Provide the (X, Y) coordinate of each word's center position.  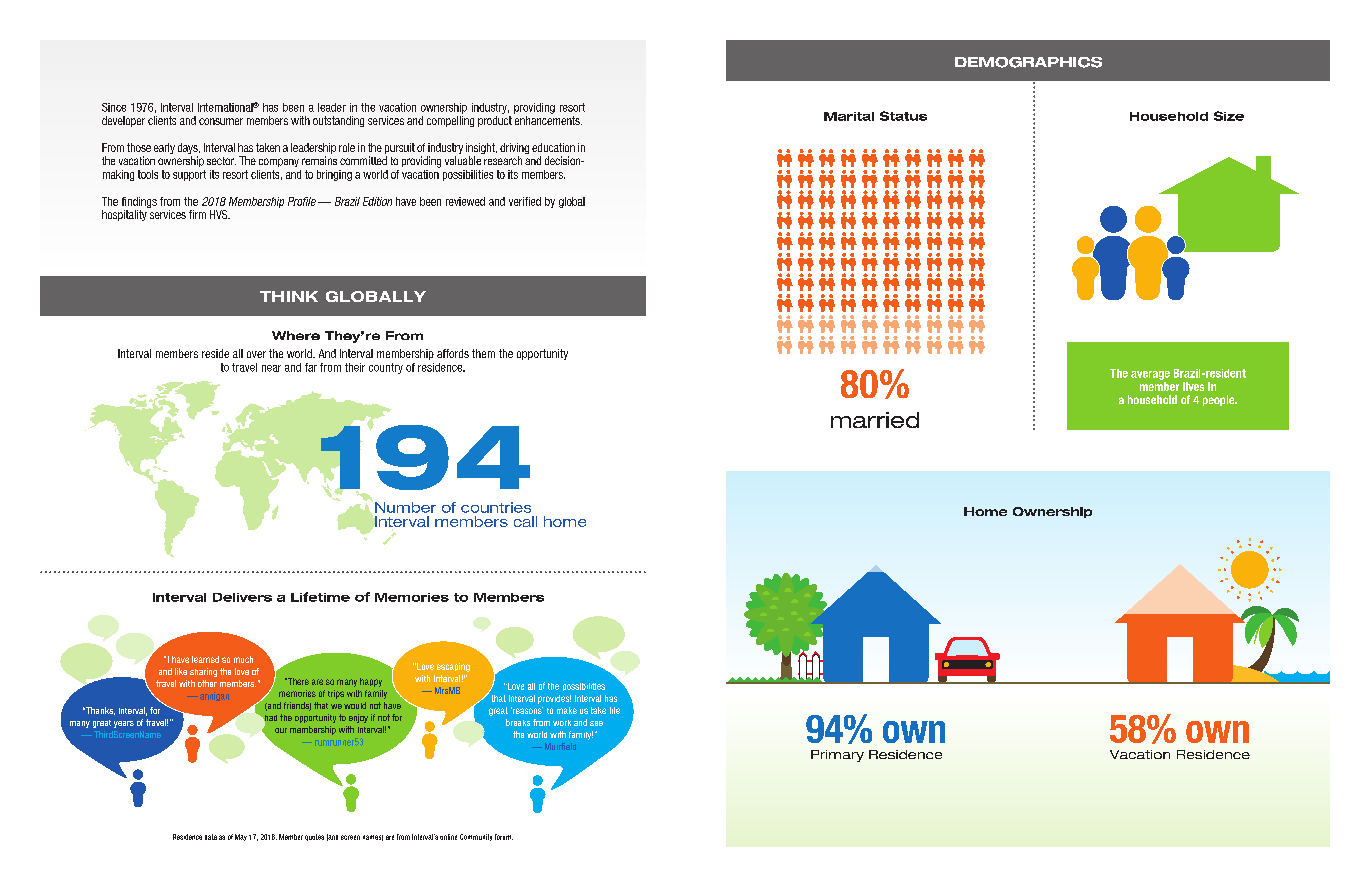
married (875, 420)
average (1150, 375)
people (1220, 400)
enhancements (548, 120)
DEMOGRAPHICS (1028, 62)
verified (525, 201)
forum (504, 837)
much (243, 659)
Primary (837, 756)
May (241, 837)
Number (405, 507)
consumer (221, 121)
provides (554, 699)
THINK (289, 296)
